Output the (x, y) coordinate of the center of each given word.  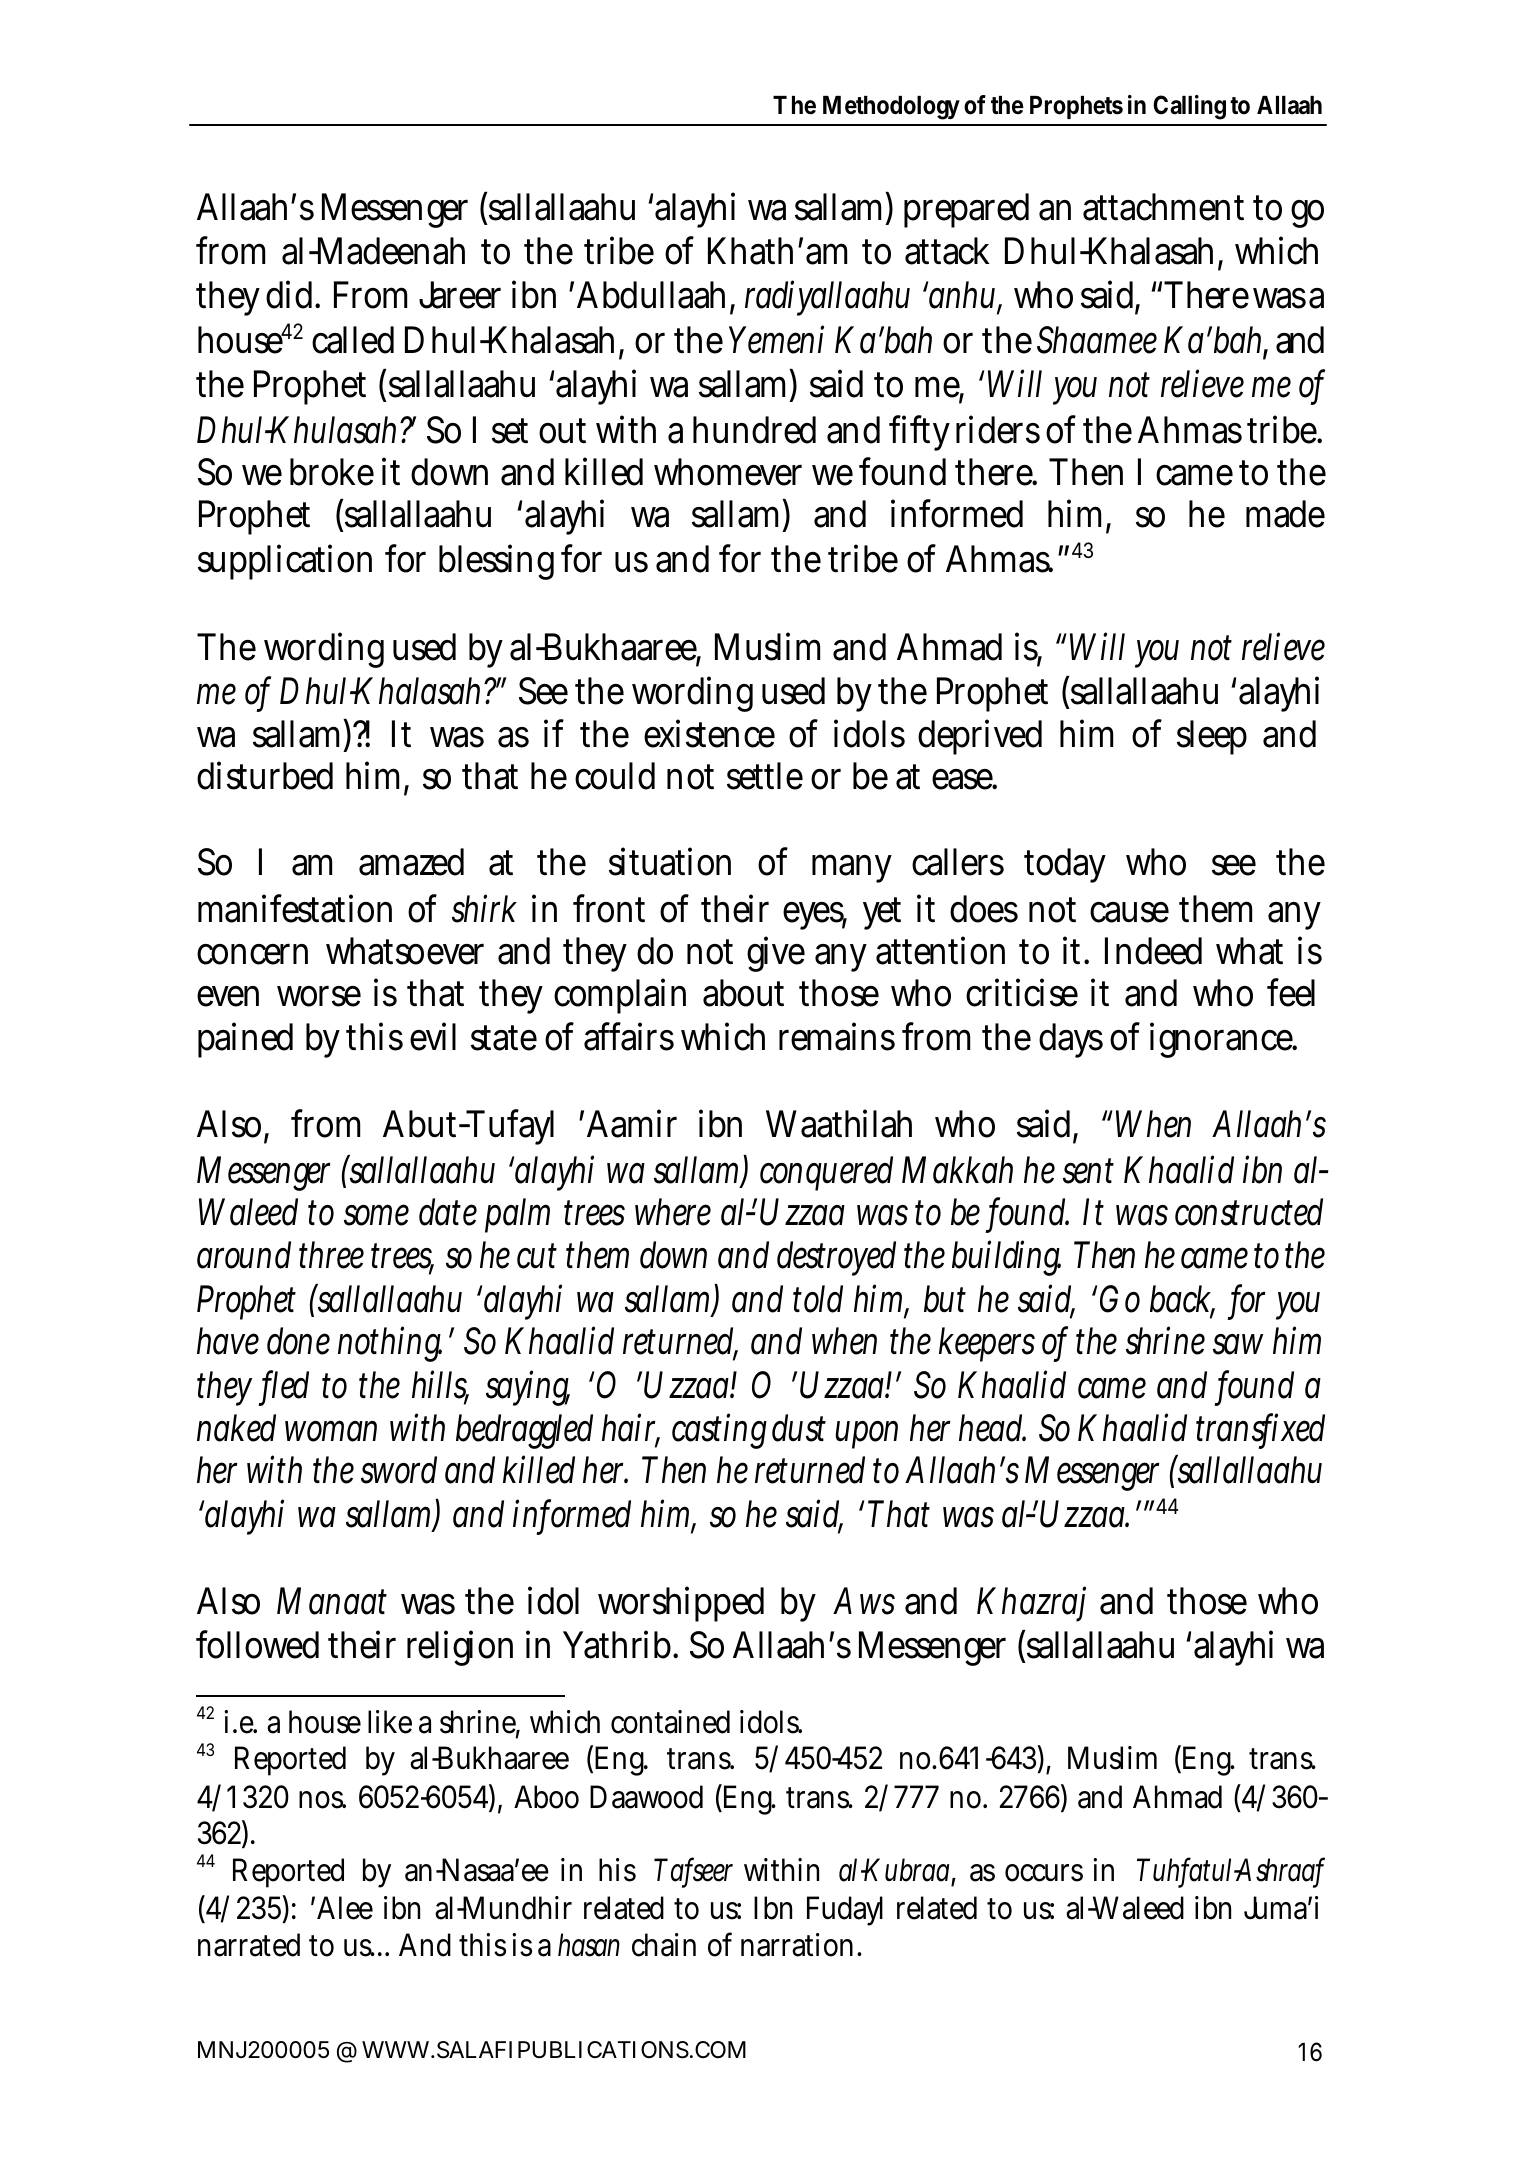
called (353, 340)
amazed (411, 862)
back (1182, 1300)
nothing (390, 1344)
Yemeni (776, 339)
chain (664, 1945)
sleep (1212, 737)
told (818, 1299)
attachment (1163, 207)
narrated (249, 1945)
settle (765, 776)
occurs (1044, 1873)
